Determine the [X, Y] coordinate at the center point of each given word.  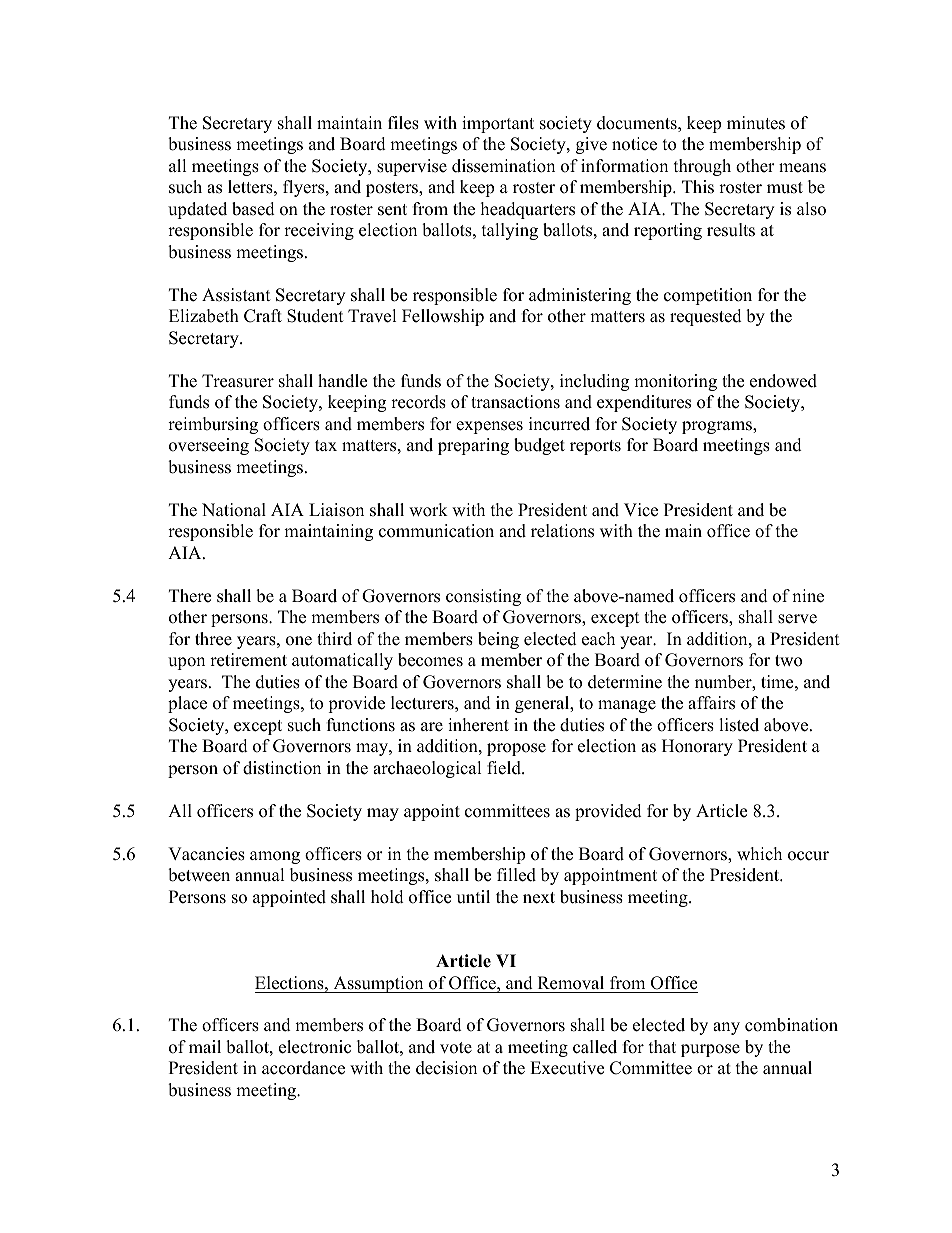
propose [516, 749]
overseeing [209, 446]
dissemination [503, 166]
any [726, 1028]
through [702, 167]
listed [739, 725]
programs [718, 427]
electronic [315, 1047]
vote [456, 1048]
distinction [282, 768]
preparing [473, 446]
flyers [305, 188]
